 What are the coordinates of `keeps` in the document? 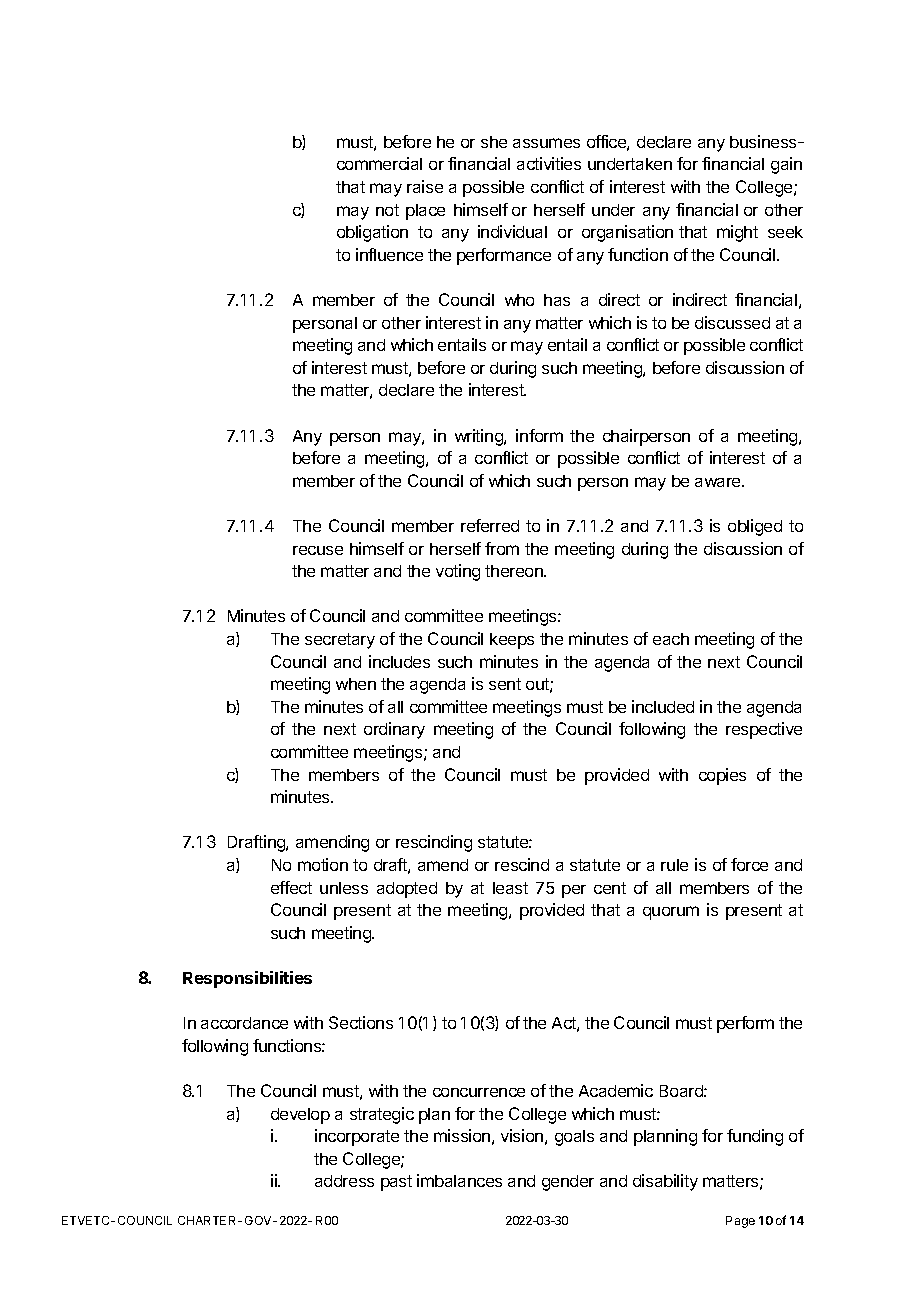 It's located at (512, 641).
